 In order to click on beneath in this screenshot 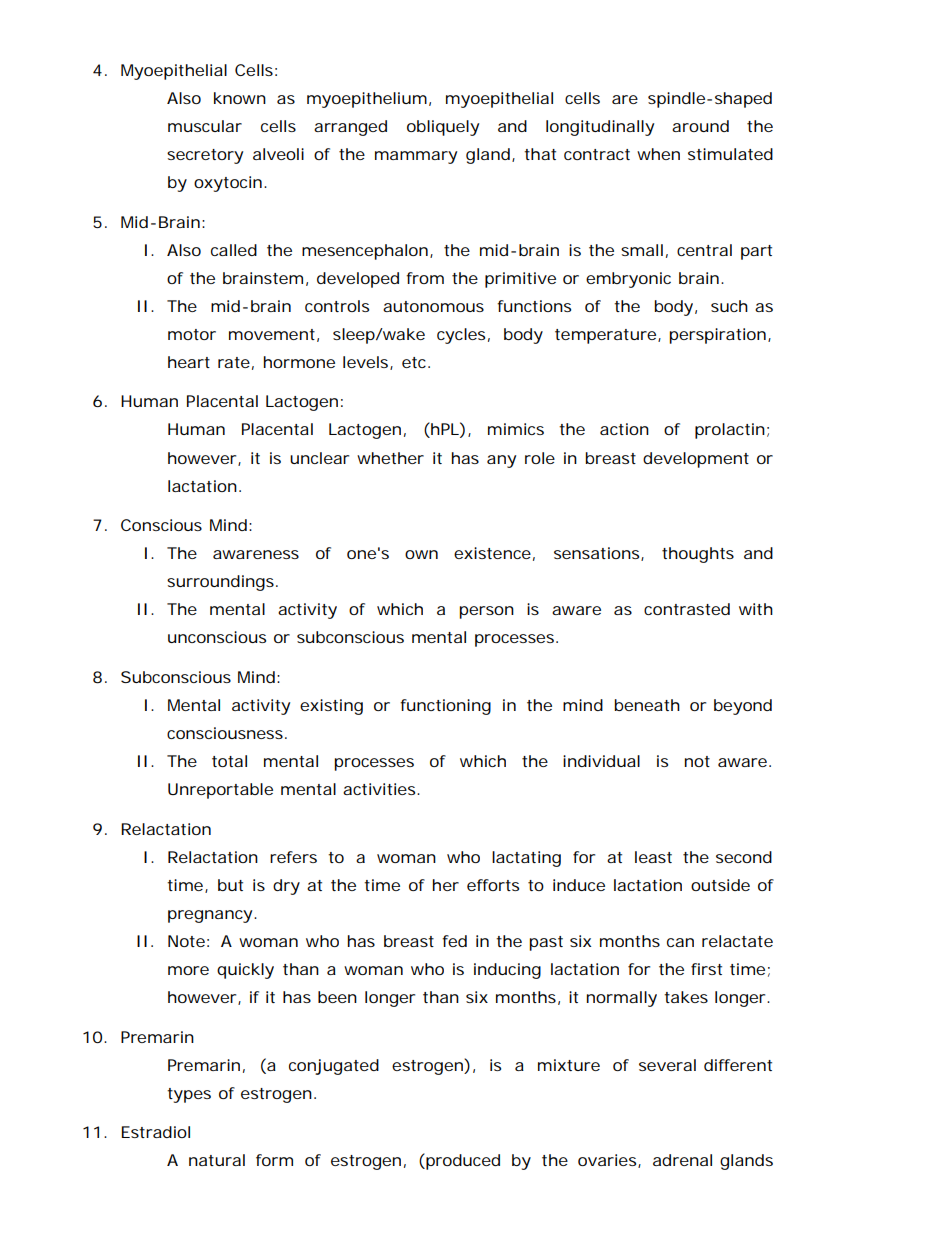, I will do `click(647, 705)`.
